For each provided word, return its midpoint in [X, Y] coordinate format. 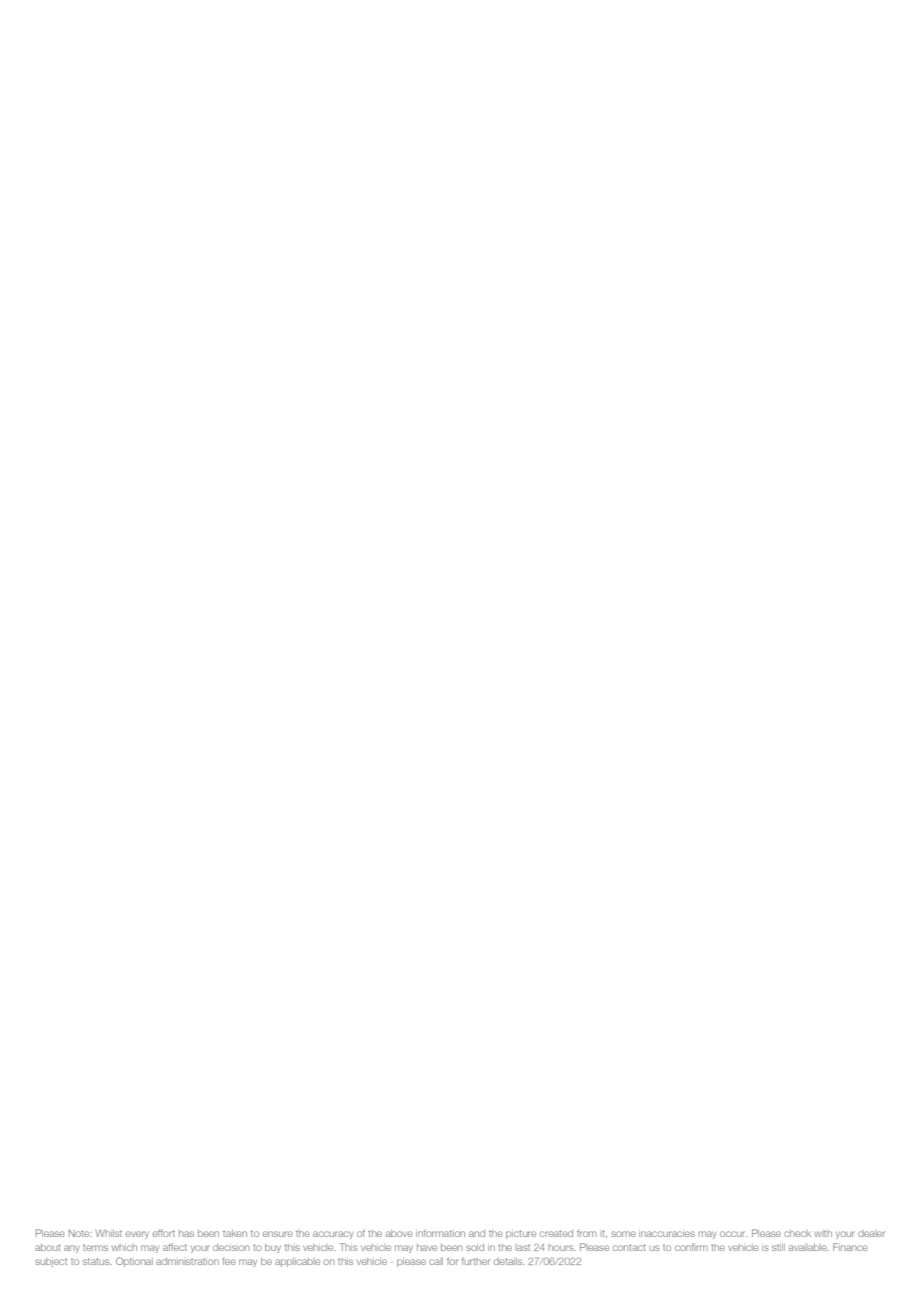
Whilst [108, 1233]
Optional [134, 1262]
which [124, 1247]
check [797, 1233]
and [477, 1233]
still [778, 1247]
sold [475, 1247]
